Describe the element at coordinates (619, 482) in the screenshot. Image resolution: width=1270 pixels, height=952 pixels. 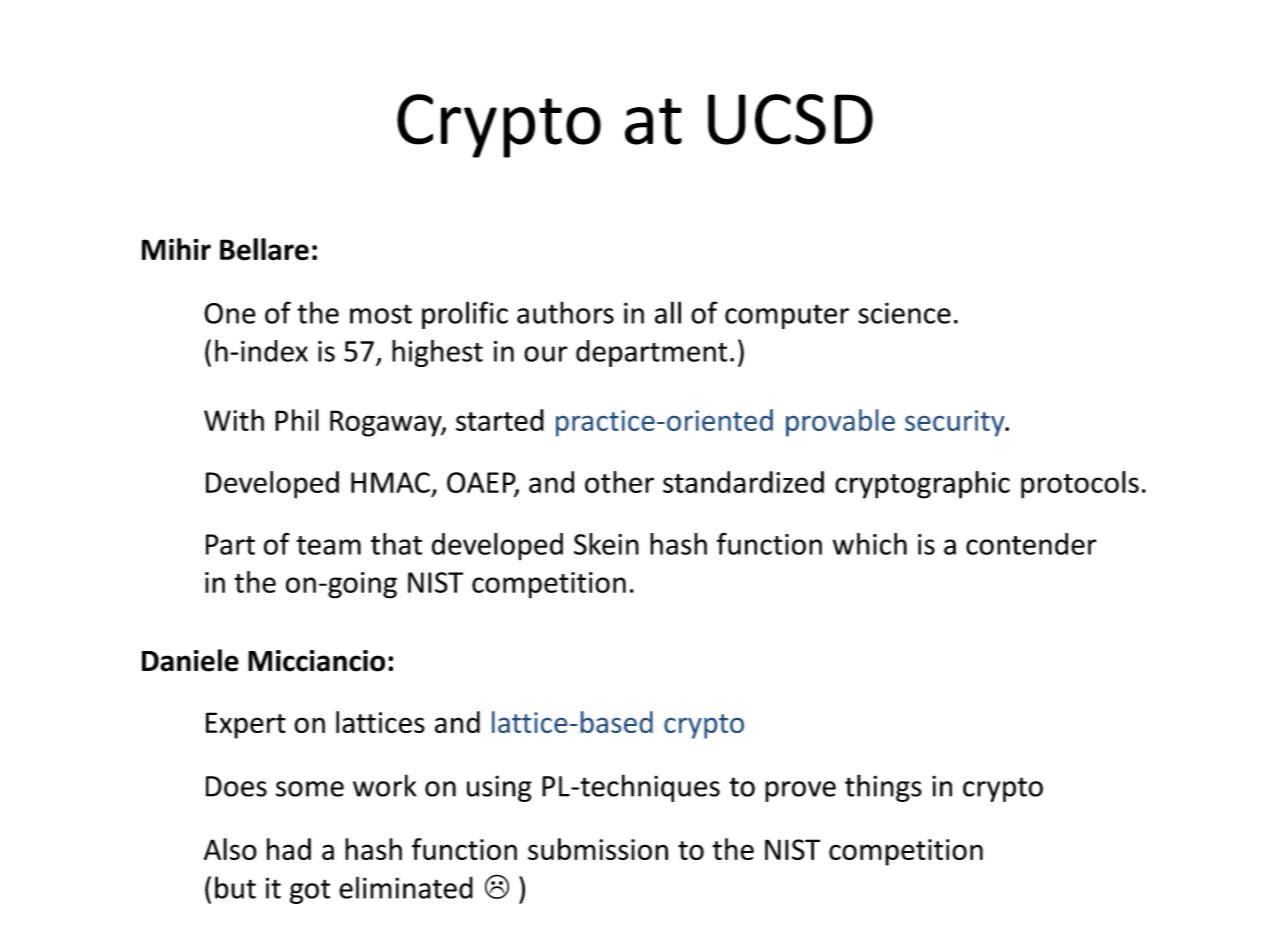
I see `other` at that location.
